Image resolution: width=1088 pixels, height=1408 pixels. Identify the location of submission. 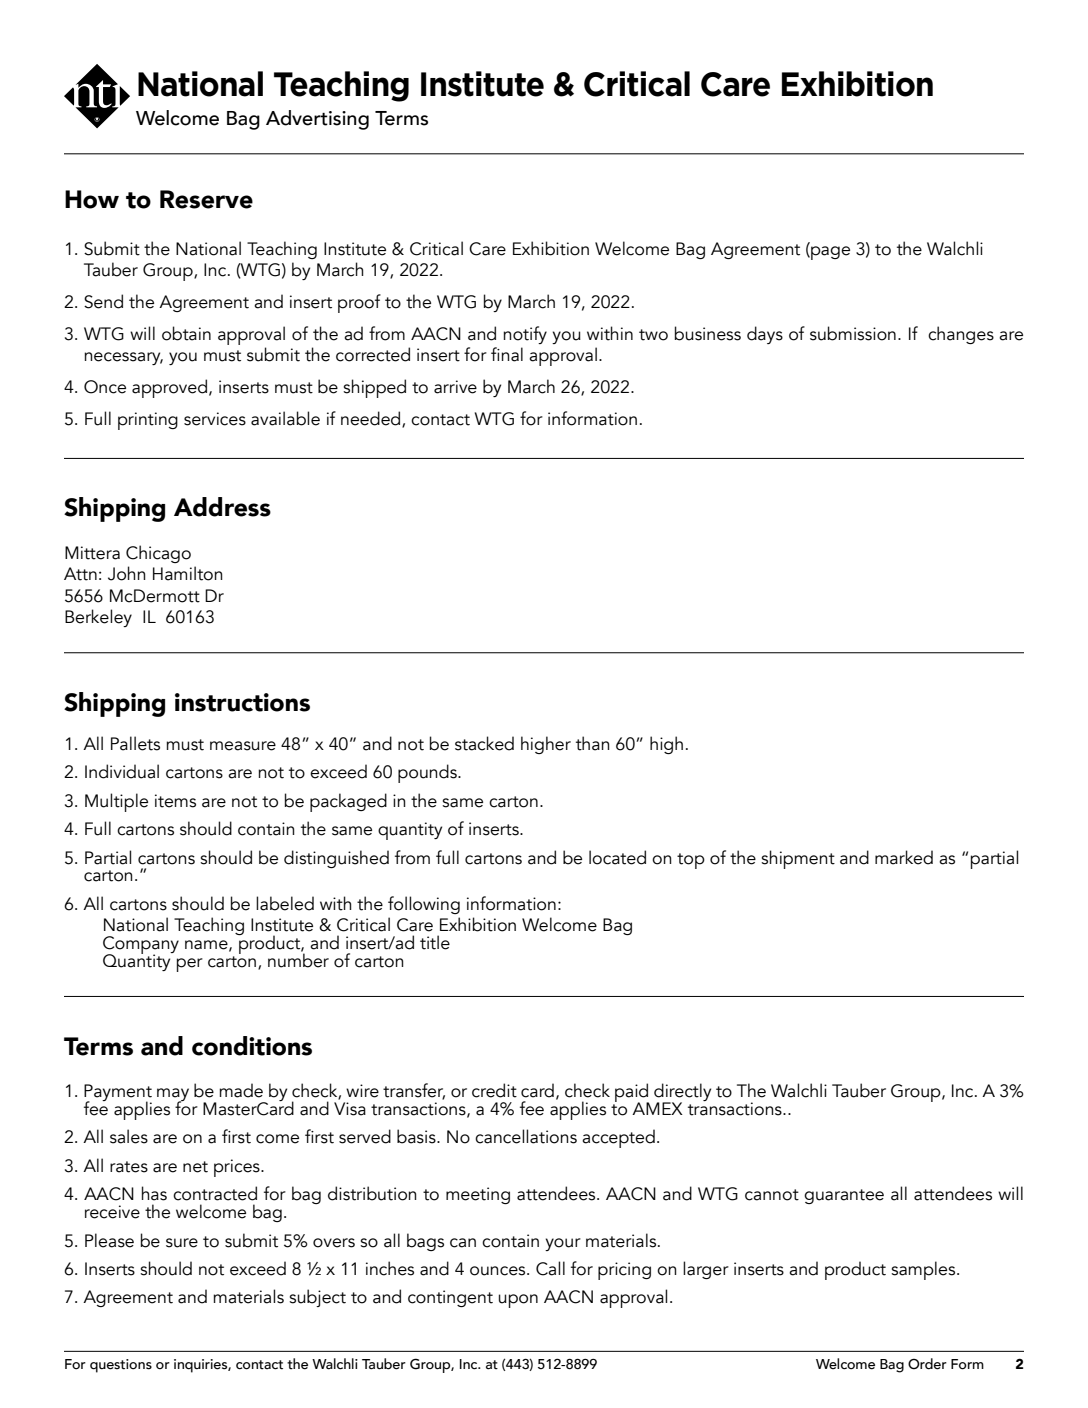
(853, 333).
